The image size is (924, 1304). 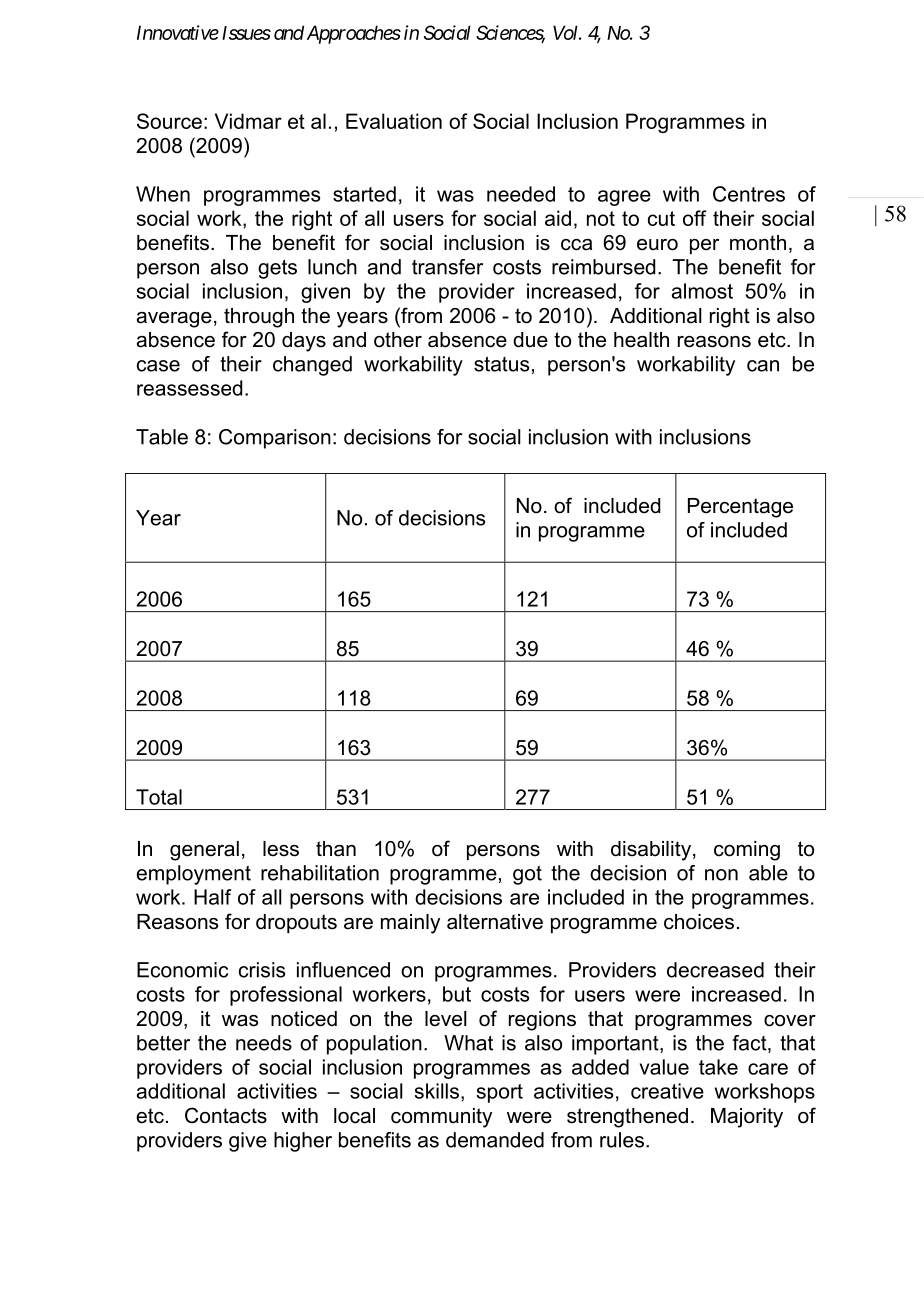 I want to click on got, so click(x=527, y=875).
